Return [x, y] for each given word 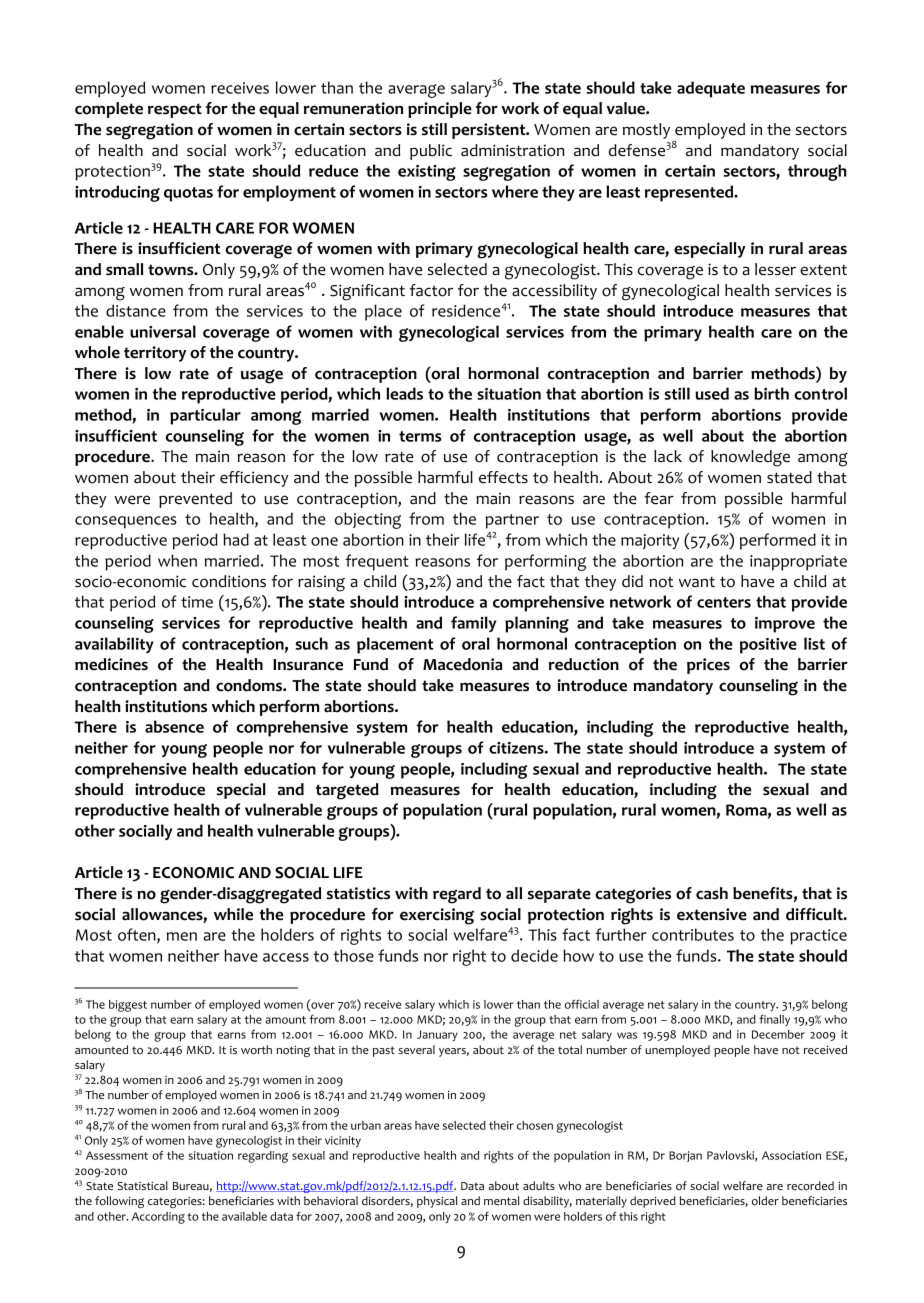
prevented [195, 500]
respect [175, 110]
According [158, 1218]
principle [440, 110]
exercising [437, 916]
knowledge [750, 458]
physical [437, 1202]
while [233, 914]
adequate [711, 89]
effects [503, 477]
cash [712, 893]
